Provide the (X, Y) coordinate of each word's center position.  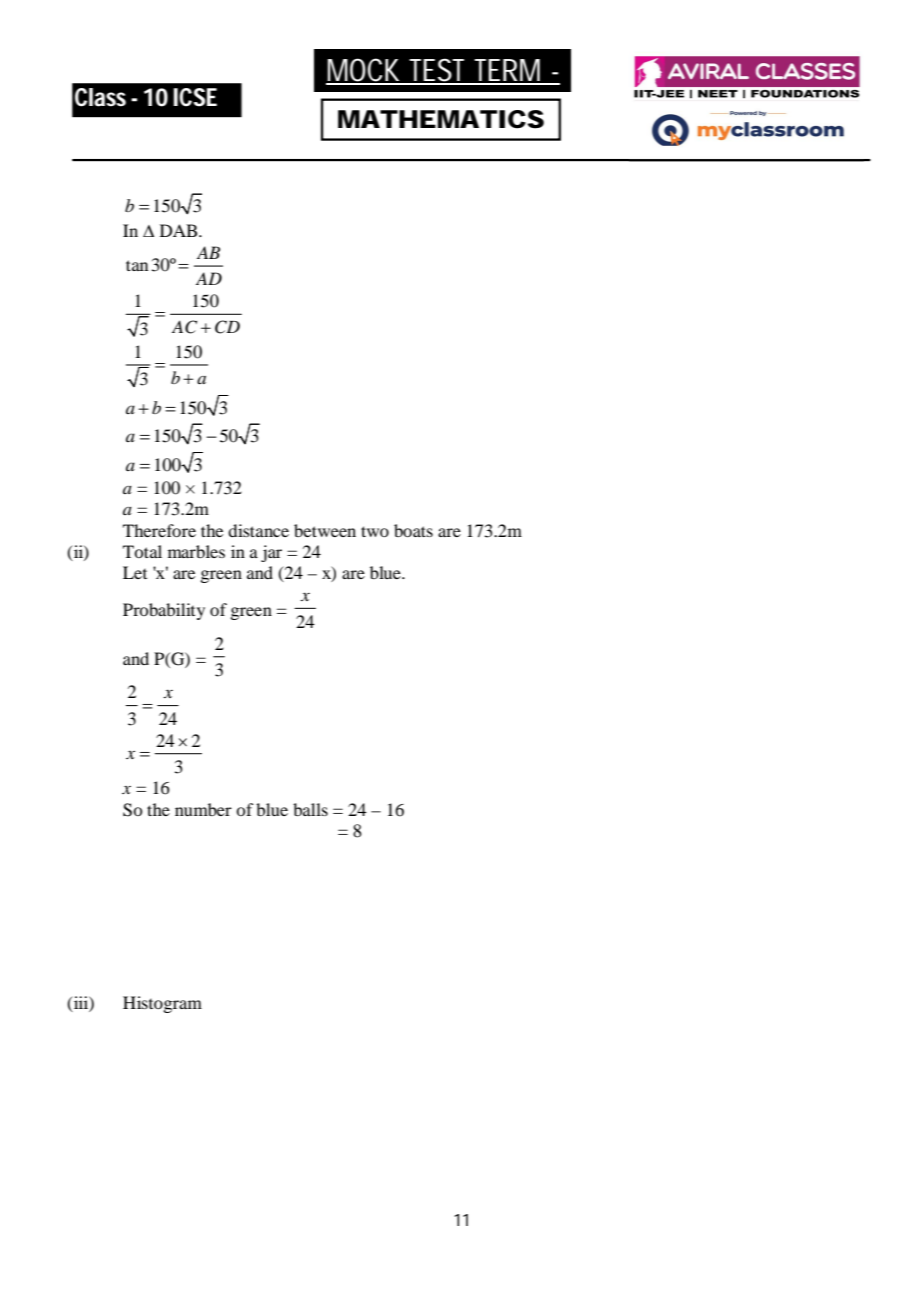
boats (413, 530)
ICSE (195, 97)
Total (142, 551)
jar (271, 553)
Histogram (162, 1004)
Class (100, 97)
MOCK (364, 71)
